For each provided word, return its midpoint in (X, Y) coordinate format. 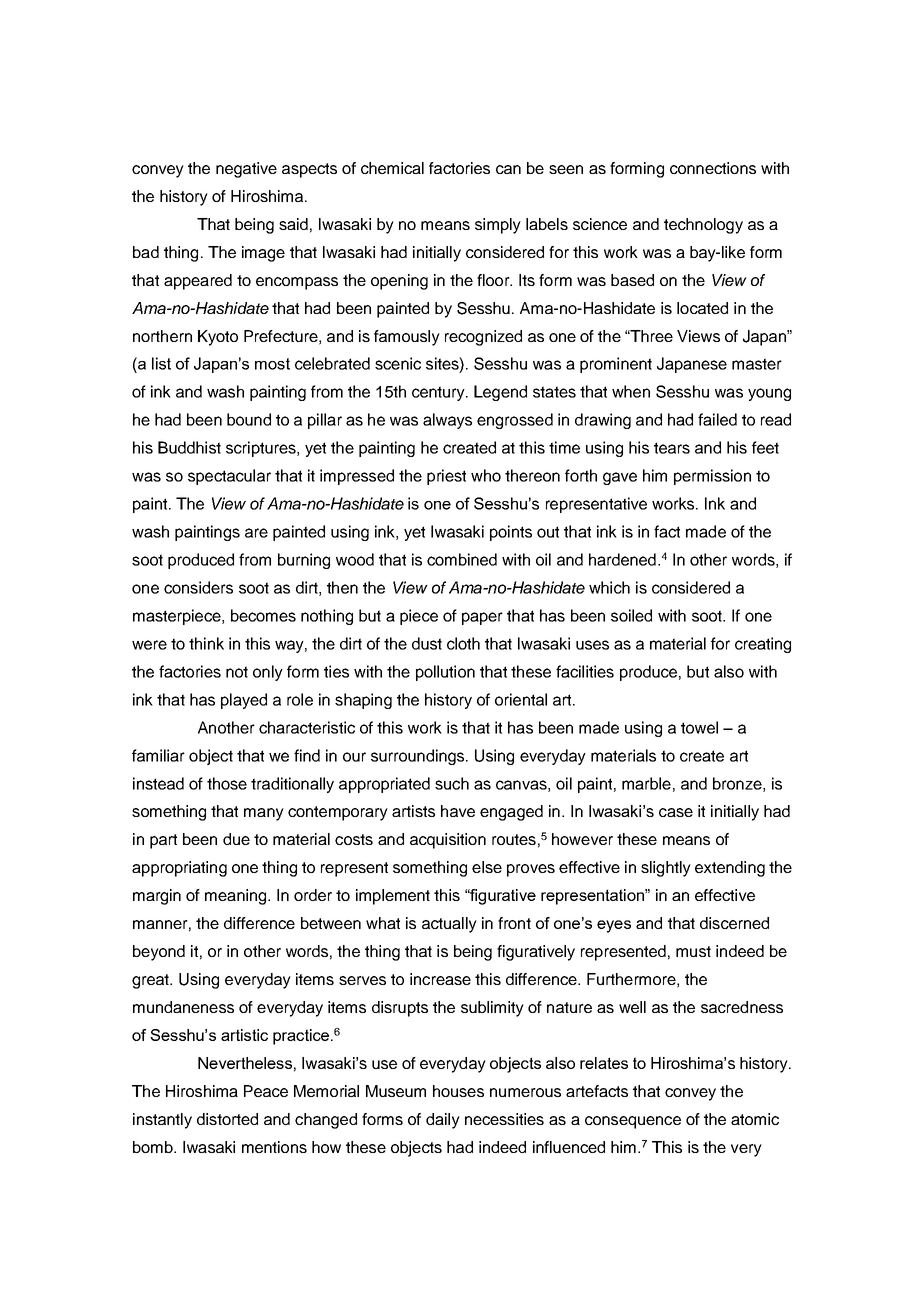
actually (449, 925)
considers (198, 587)
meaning (237, 897)
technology (703, 226)
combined (462, 559)
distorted (227, 1119)
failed (717, 419)
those (227, 783)
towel (699, 727)
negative (246, 170)
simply (498, 226)
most (272, 364)
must (693, 951)
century (439, 393)
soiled (631, 615)
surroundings (419, 757)
